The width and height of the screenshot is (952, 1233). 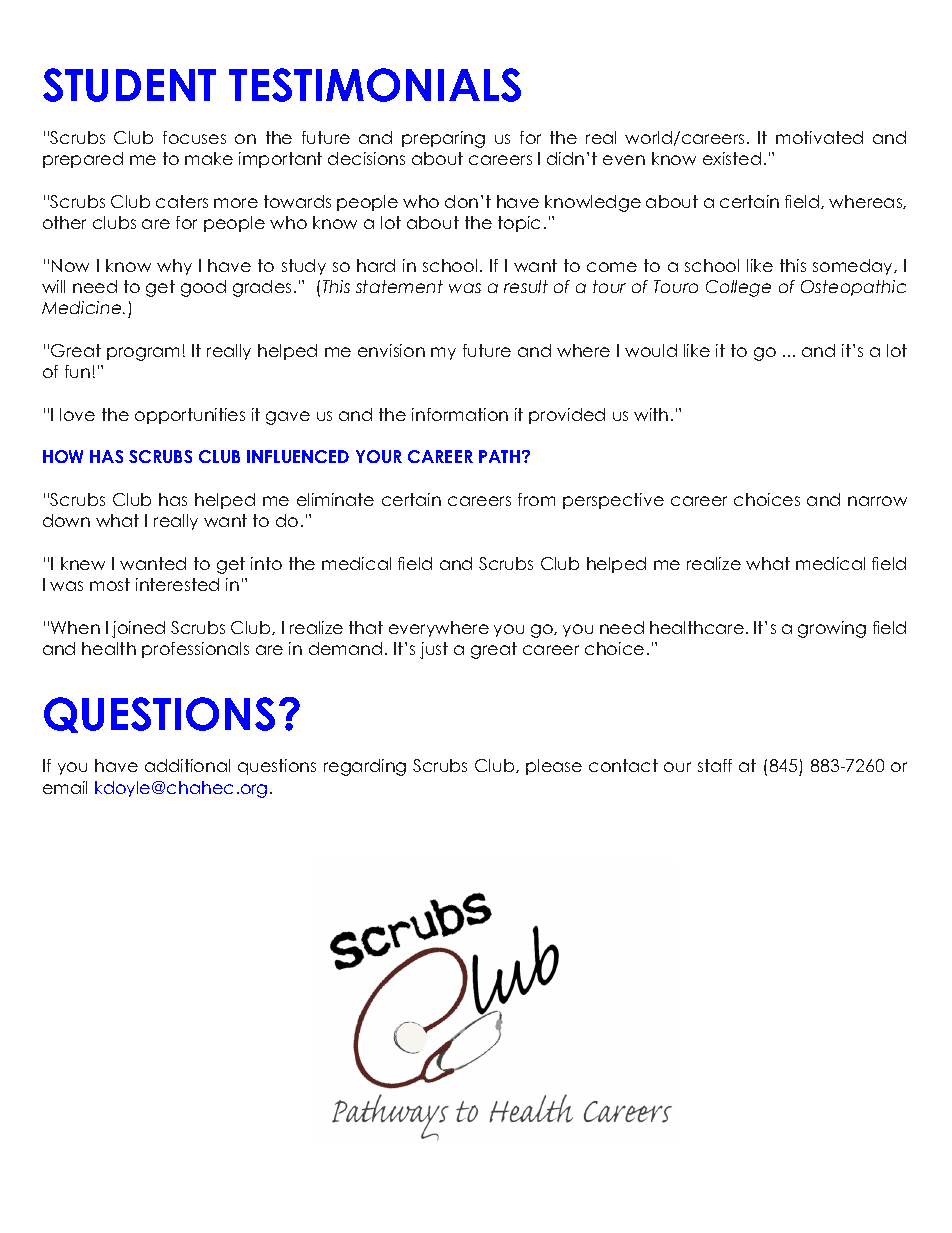 I want to click on College, so click(x=738, y=288).
